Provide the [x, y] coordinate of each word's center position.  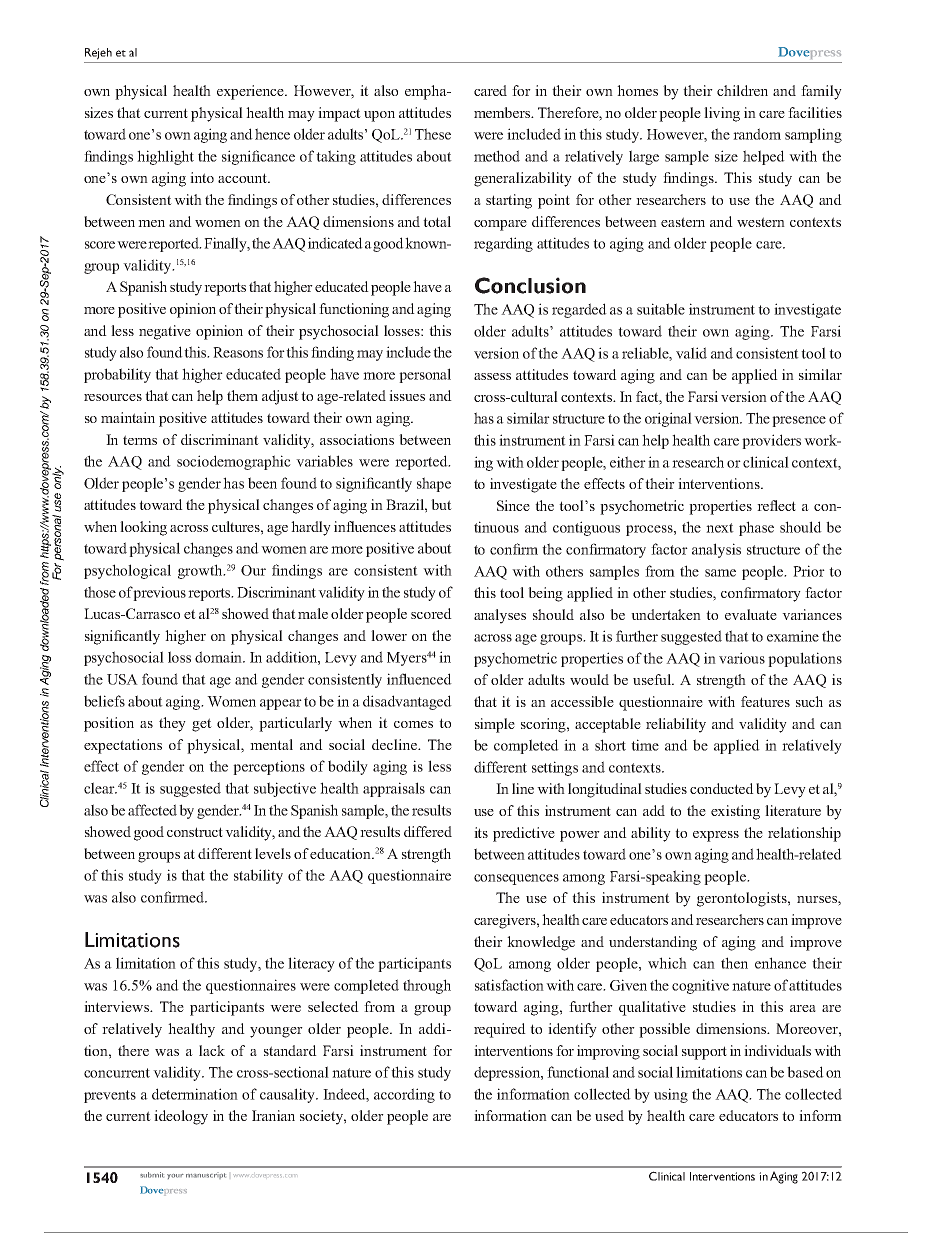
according [404, 1095]
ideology [181, 1117]
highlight [165, 157]
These [433, 134]
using [671, 1095]
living [722, 114]
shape [434, 484]
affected [152, 810]
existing [735, 812]
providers [771, 441]
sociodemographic [234, 462]
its [481, 832]
